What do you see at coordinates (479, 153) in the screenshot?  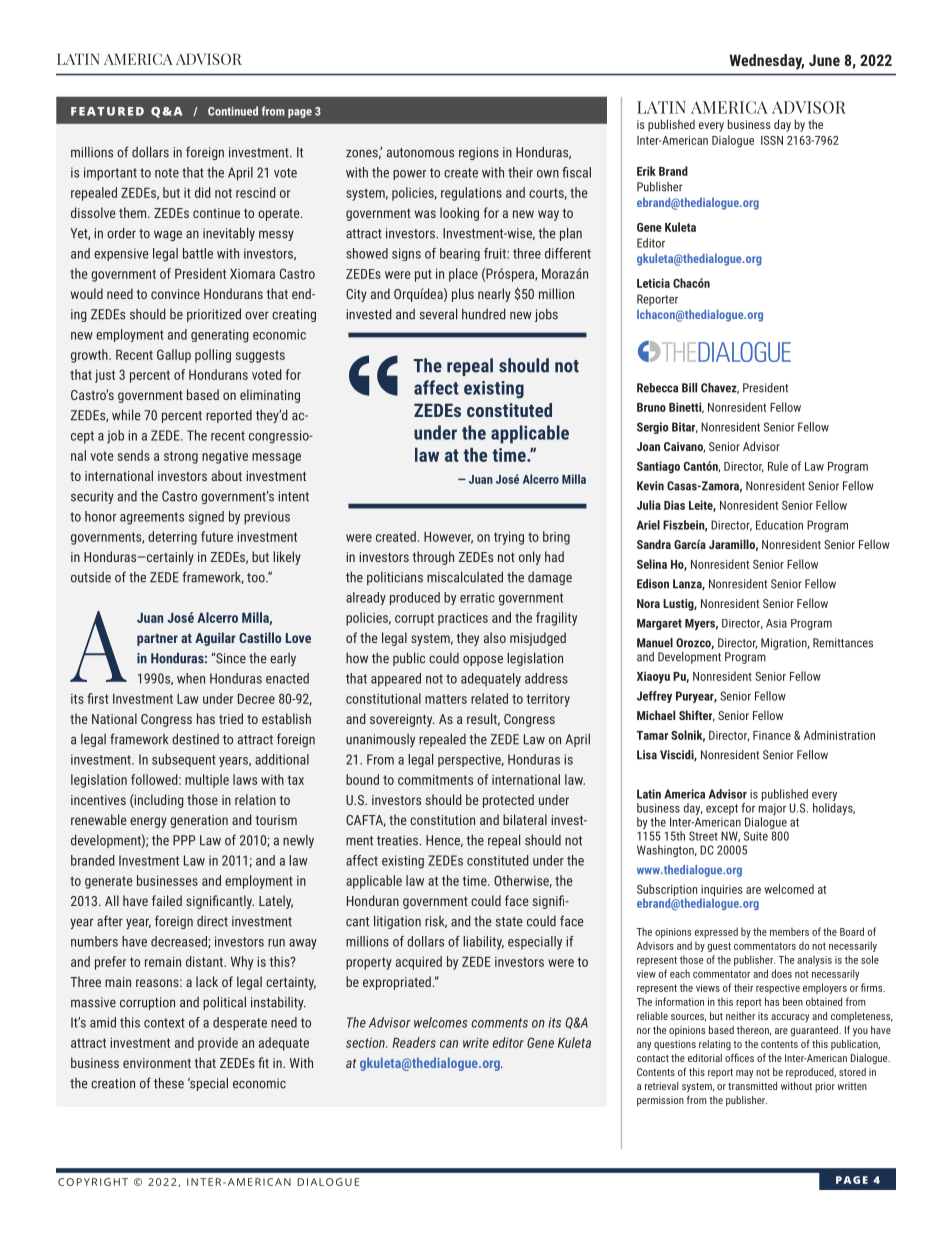 I see `regions` at bounding box center [479, 153].
